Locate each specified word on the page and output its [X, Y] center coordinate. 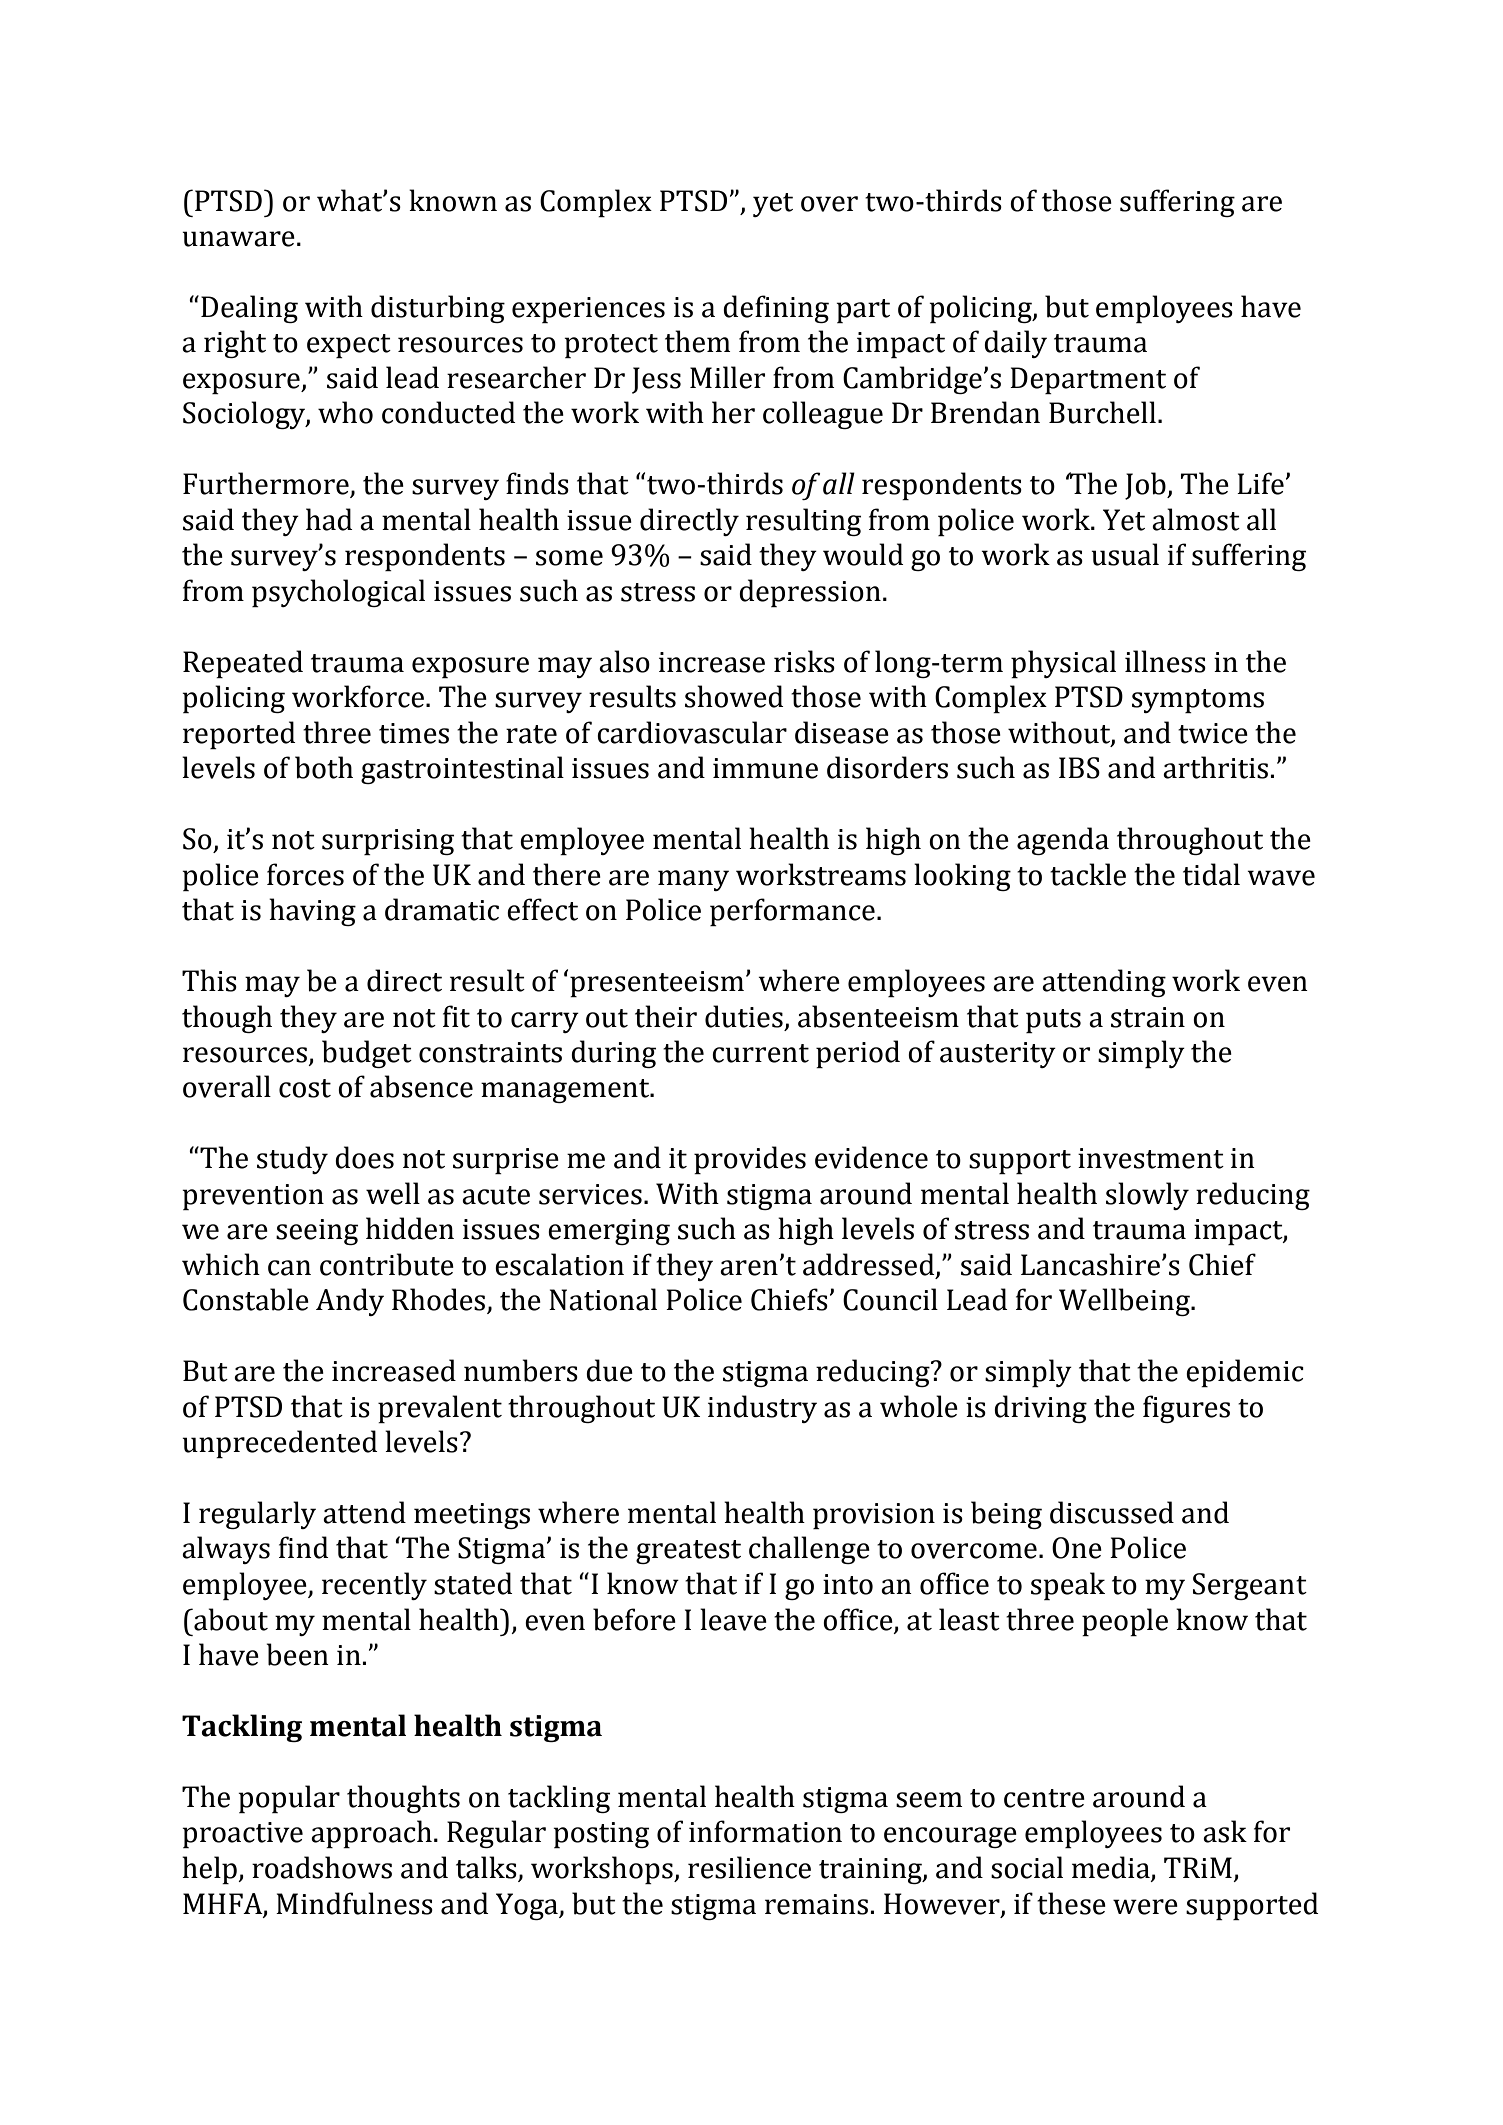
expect [349, 346]
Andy [350, 1302]
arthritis [1215, 767]
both [324, 767]
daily [1015, 344]
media [1111, 1867]
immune [765, 768]
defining [776, 309]
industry [762, 1409]
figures [1186, 1409]
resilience [749, 1867]
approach [371, 1834]
